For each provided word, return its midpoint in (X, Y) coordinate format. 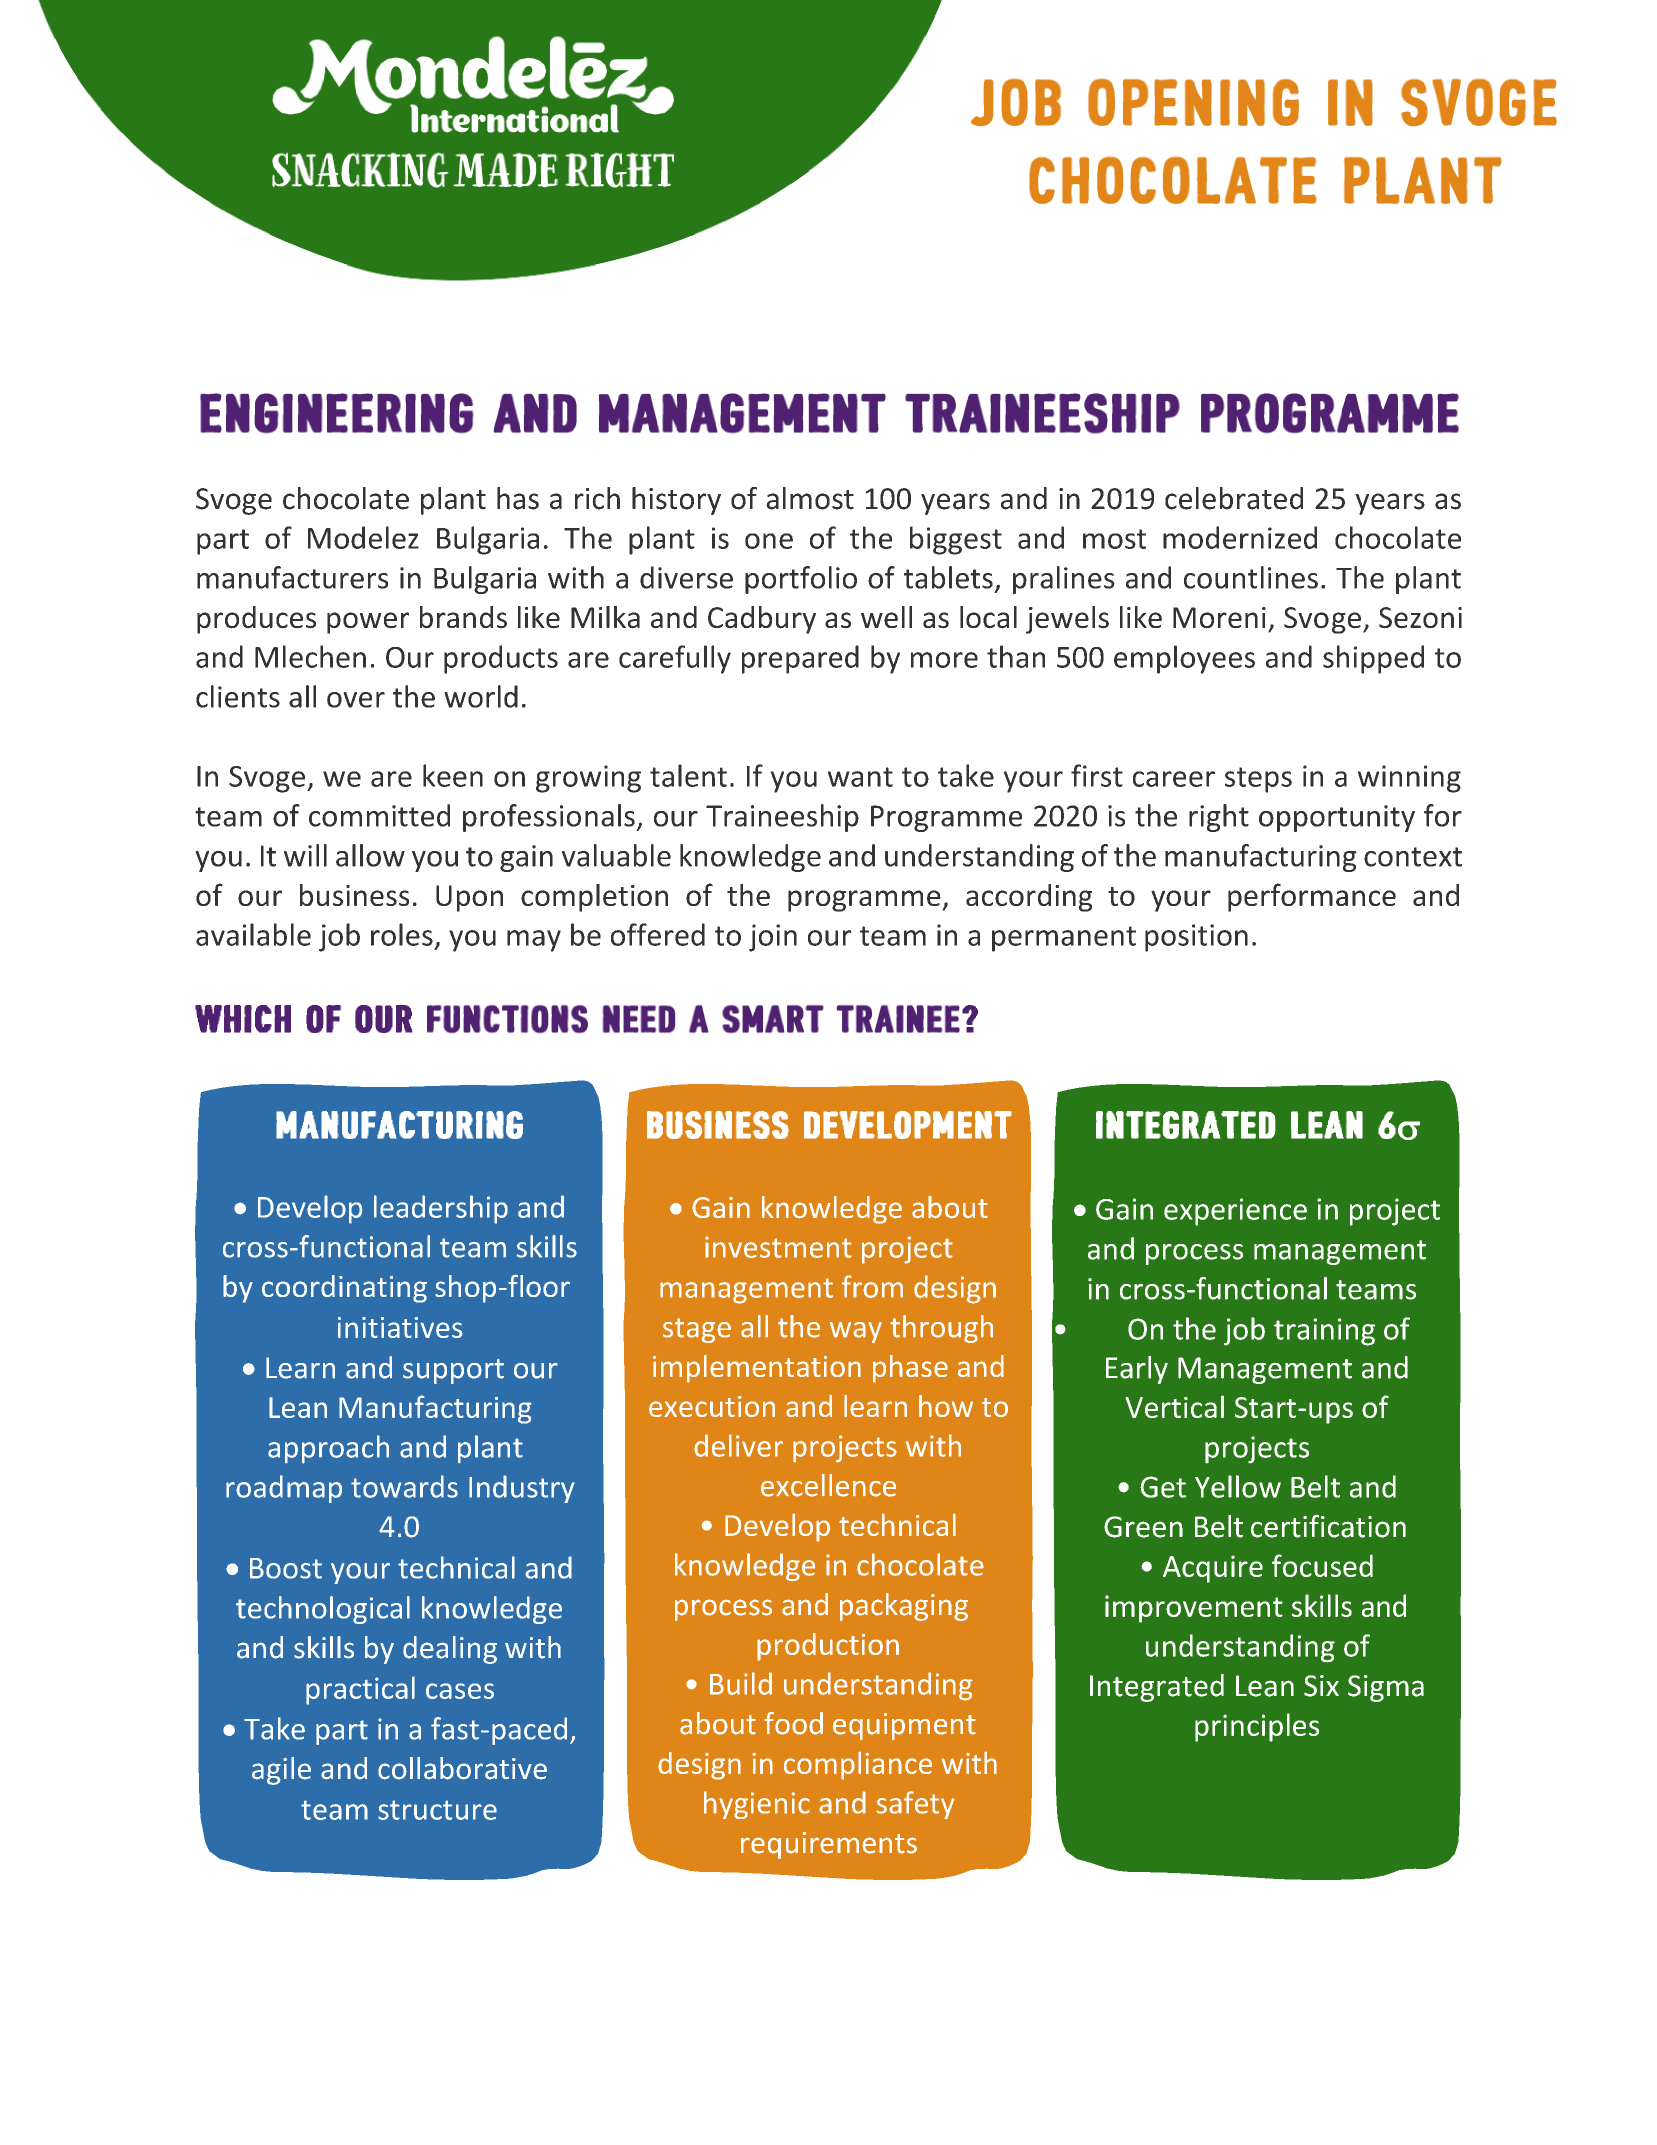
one (769, 541)
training (1324, 1332)
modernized (1240, 537)
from (872, 1286)
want (860, 777)
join (773, 938)
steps (1258, 780)
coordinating (344, 1289)
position (1196, 938)
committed (379, 815)
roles (402, 934)
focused (1322, 1565)
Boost (286, 1568)
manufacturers (292, 577)
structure (437, 1810)
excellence (828, 1485)
